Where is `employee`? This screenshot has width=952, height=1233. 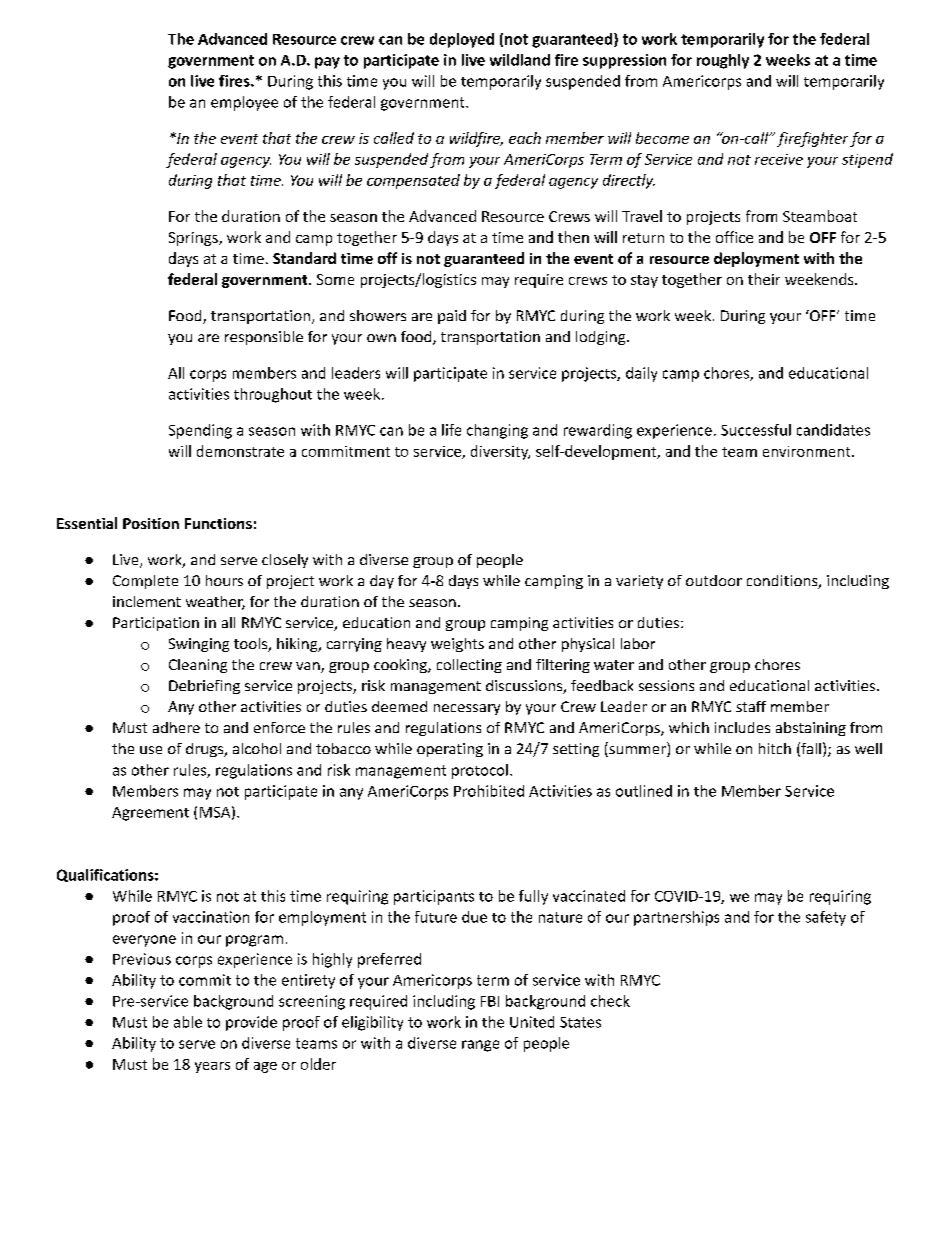 employee is located at coordinates (244, 103).
